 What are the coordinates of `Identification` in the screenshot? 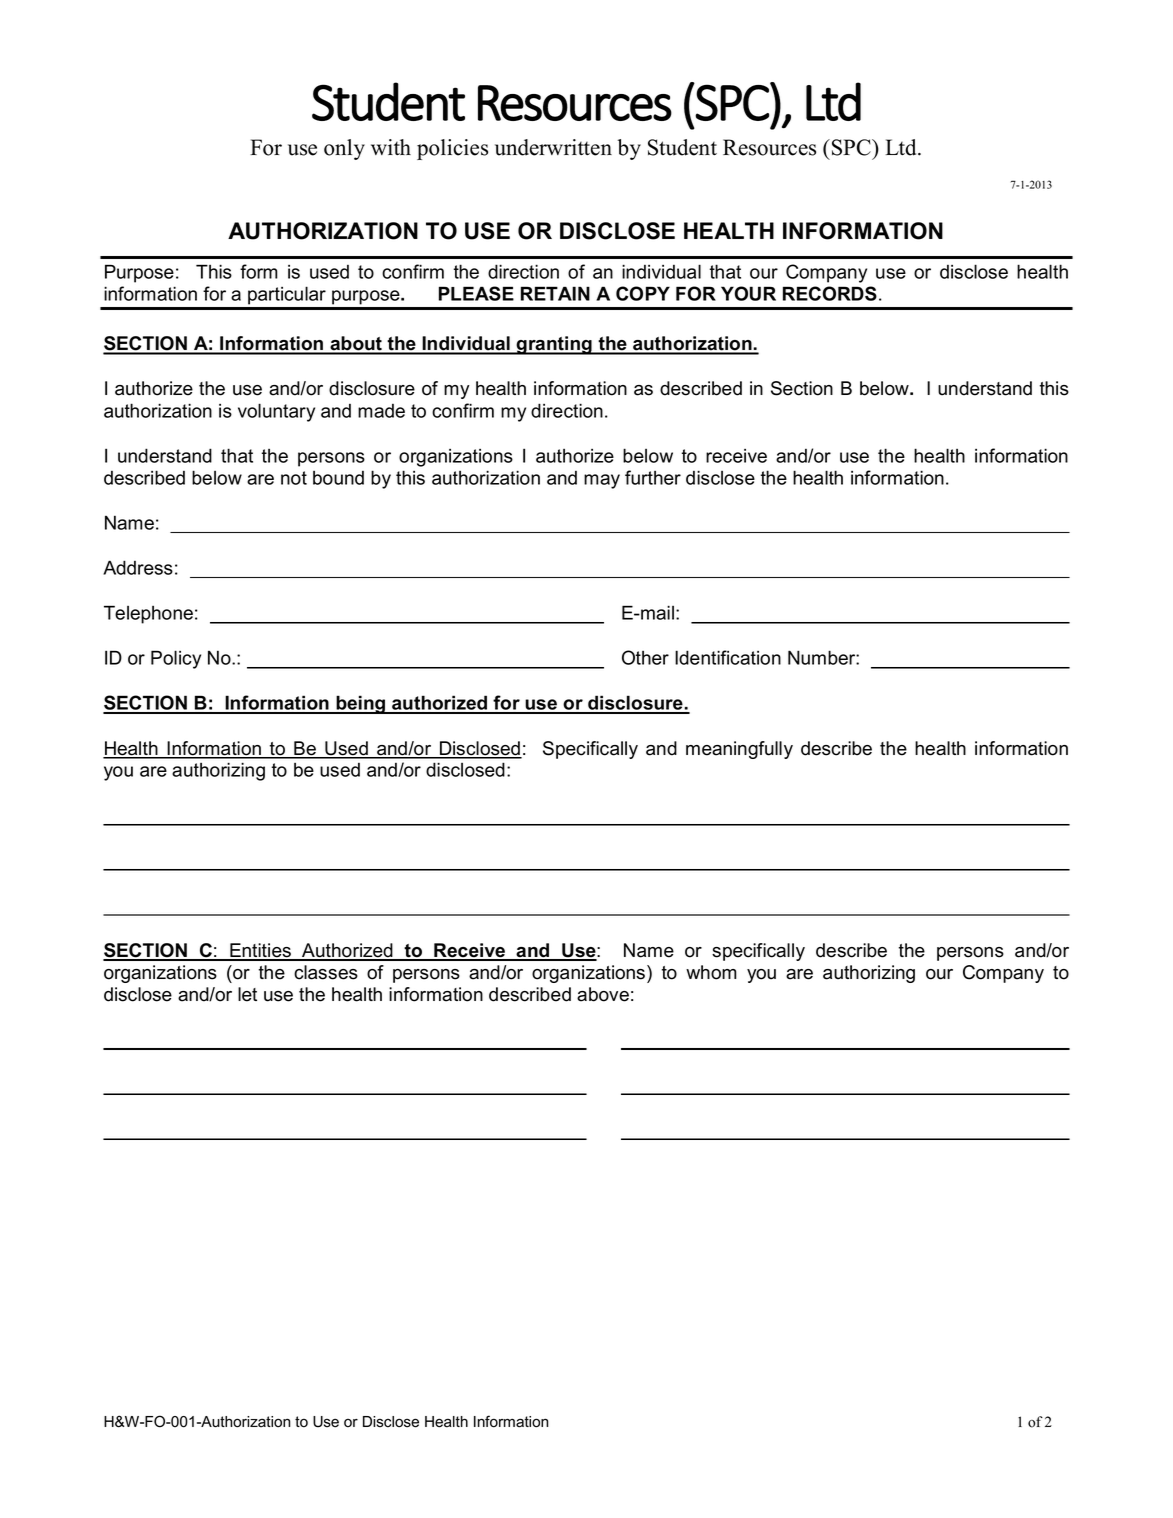 It's located at (728, 657).
